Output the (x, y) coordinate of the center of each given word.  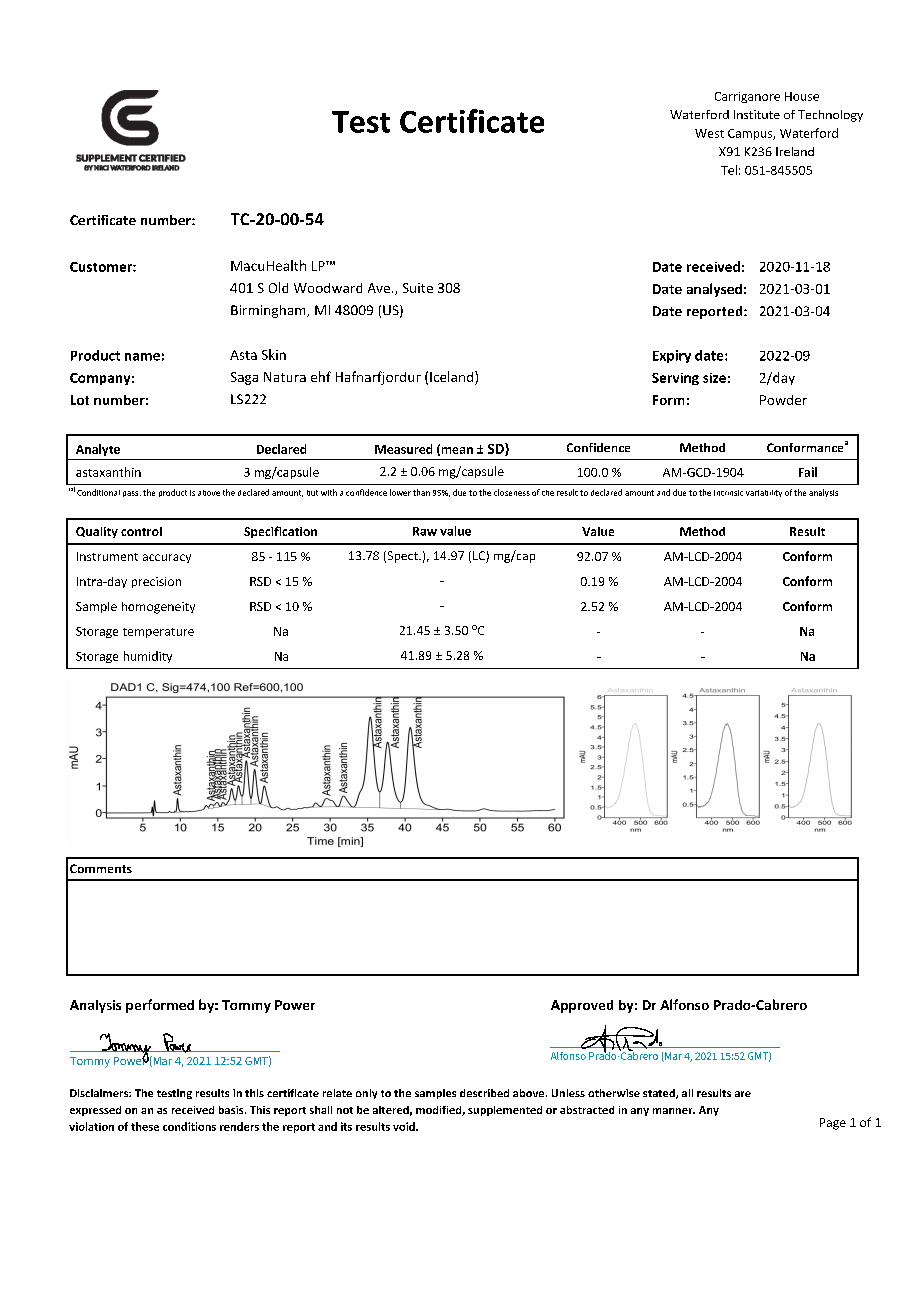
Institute (757, 114)
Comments (101, 868)
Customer (102, 267)
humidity (148, 657)
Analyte (98, 450)
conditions (189, 1126)
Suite (418, 288)
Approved (582, 1006)
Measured (403, 449)
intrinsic (728, 493)
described (484, 1093)
